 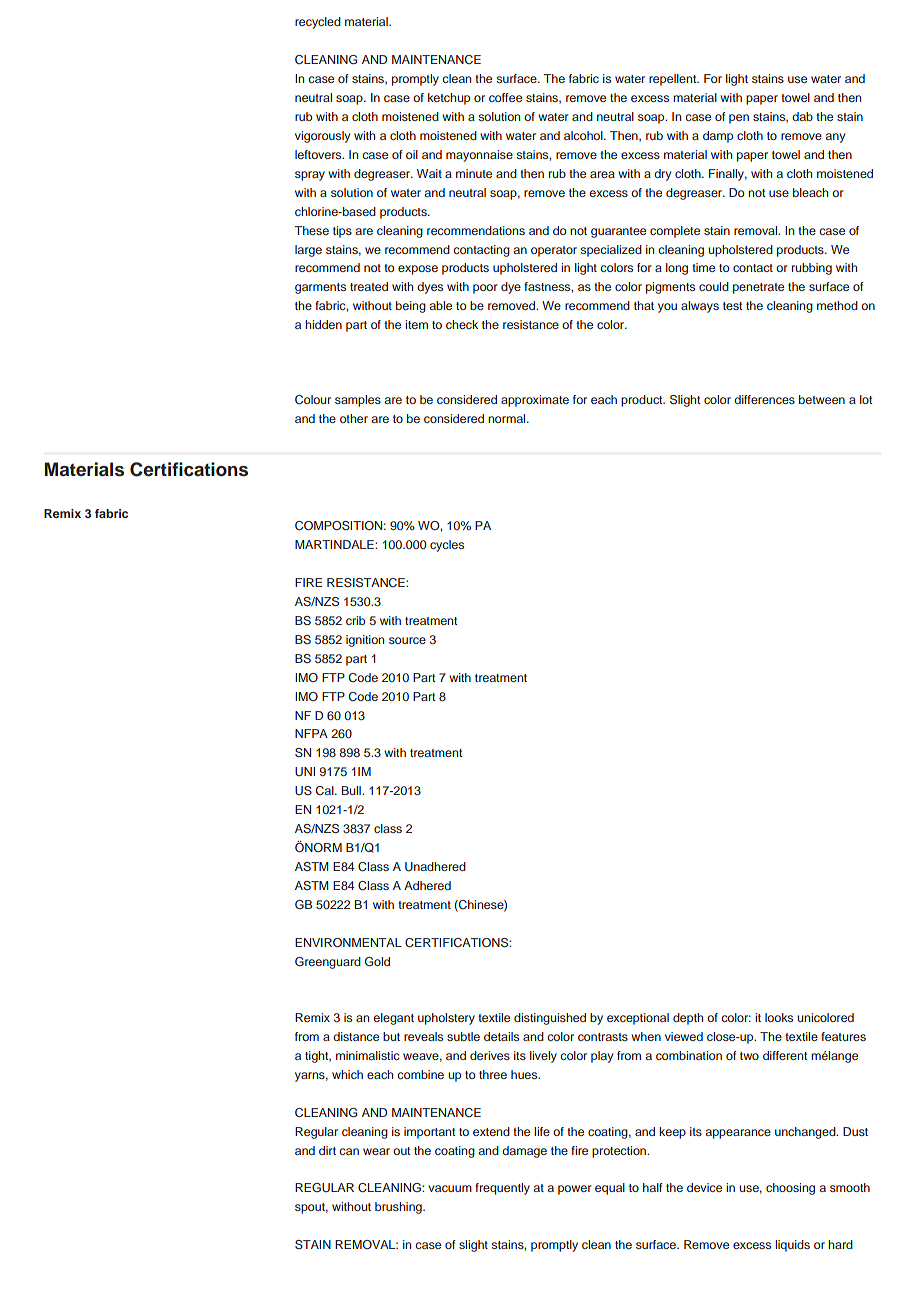 I want to click on Bull, so click(x=352, y=790).
